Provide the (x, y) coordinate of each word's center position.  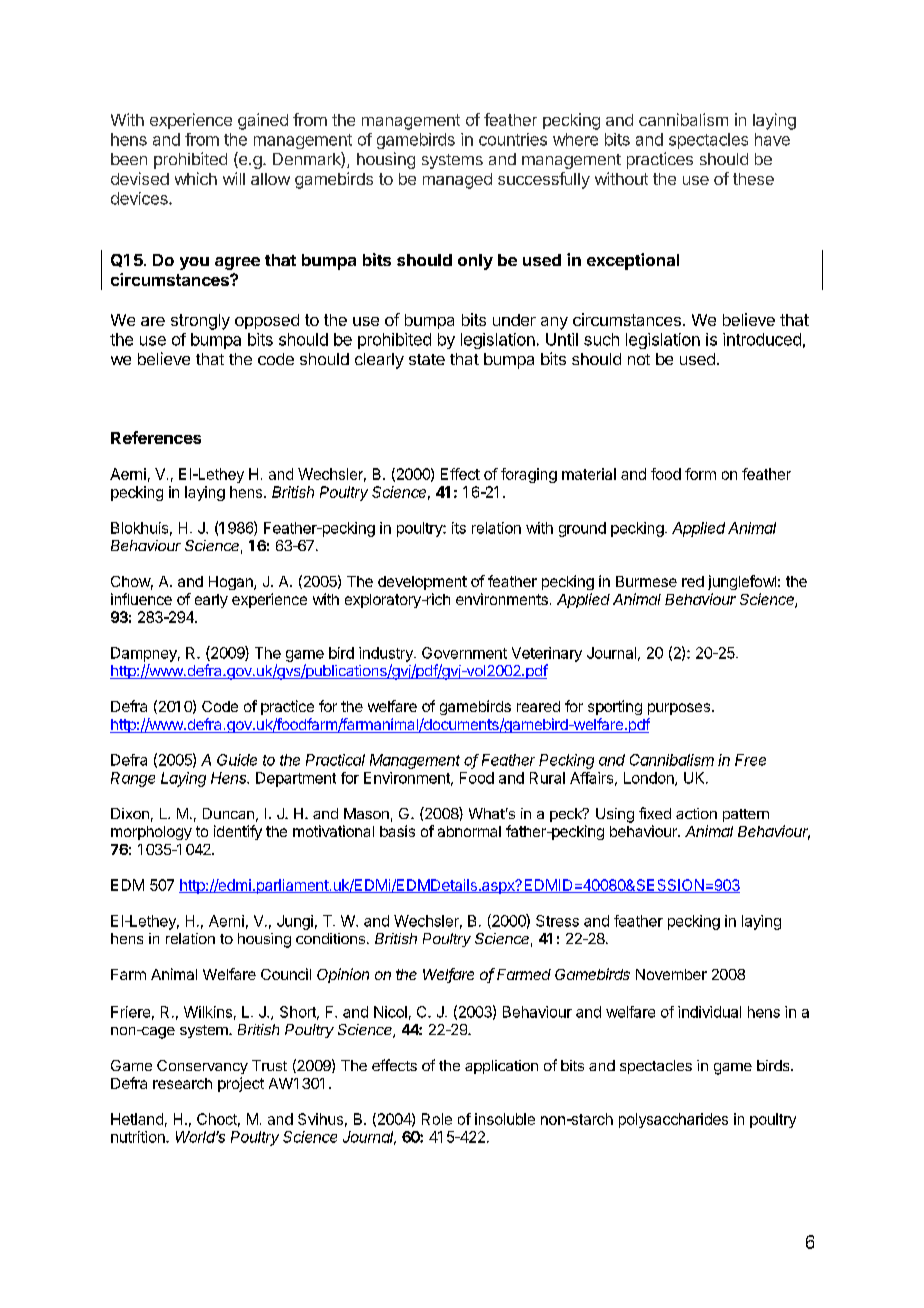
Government (464, 653)
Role (437, 1119)
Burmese (646, 581)
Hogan (232, 583)
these (753, 179)
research (182, 1083)
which (196, 178)
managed (457, 181)
